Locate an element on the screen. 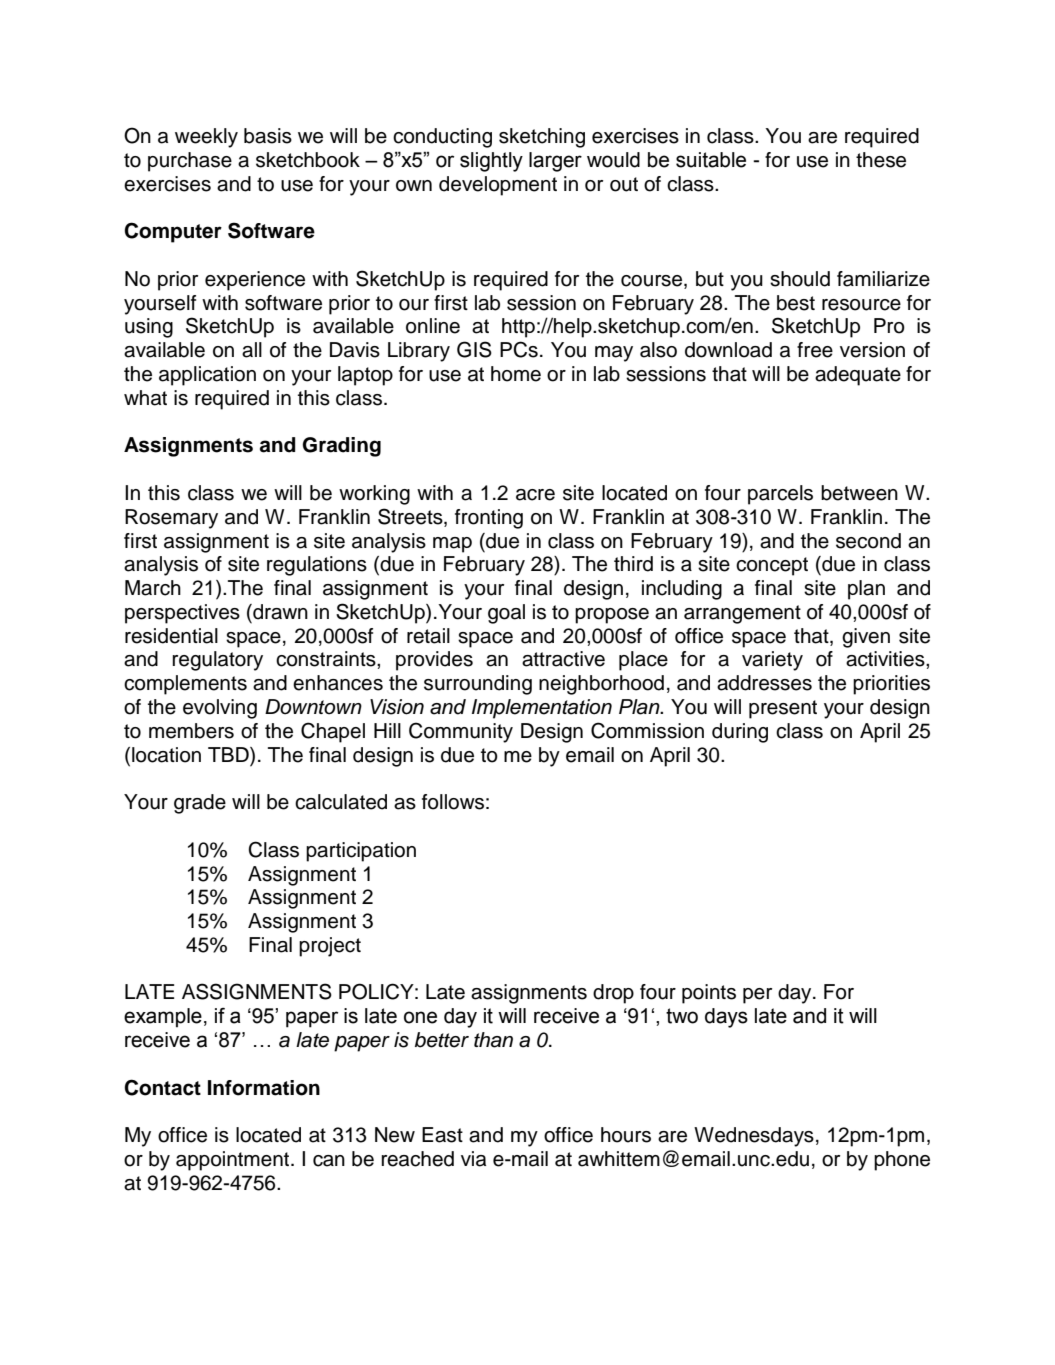  attractive is located at coordinates (563, 659).
